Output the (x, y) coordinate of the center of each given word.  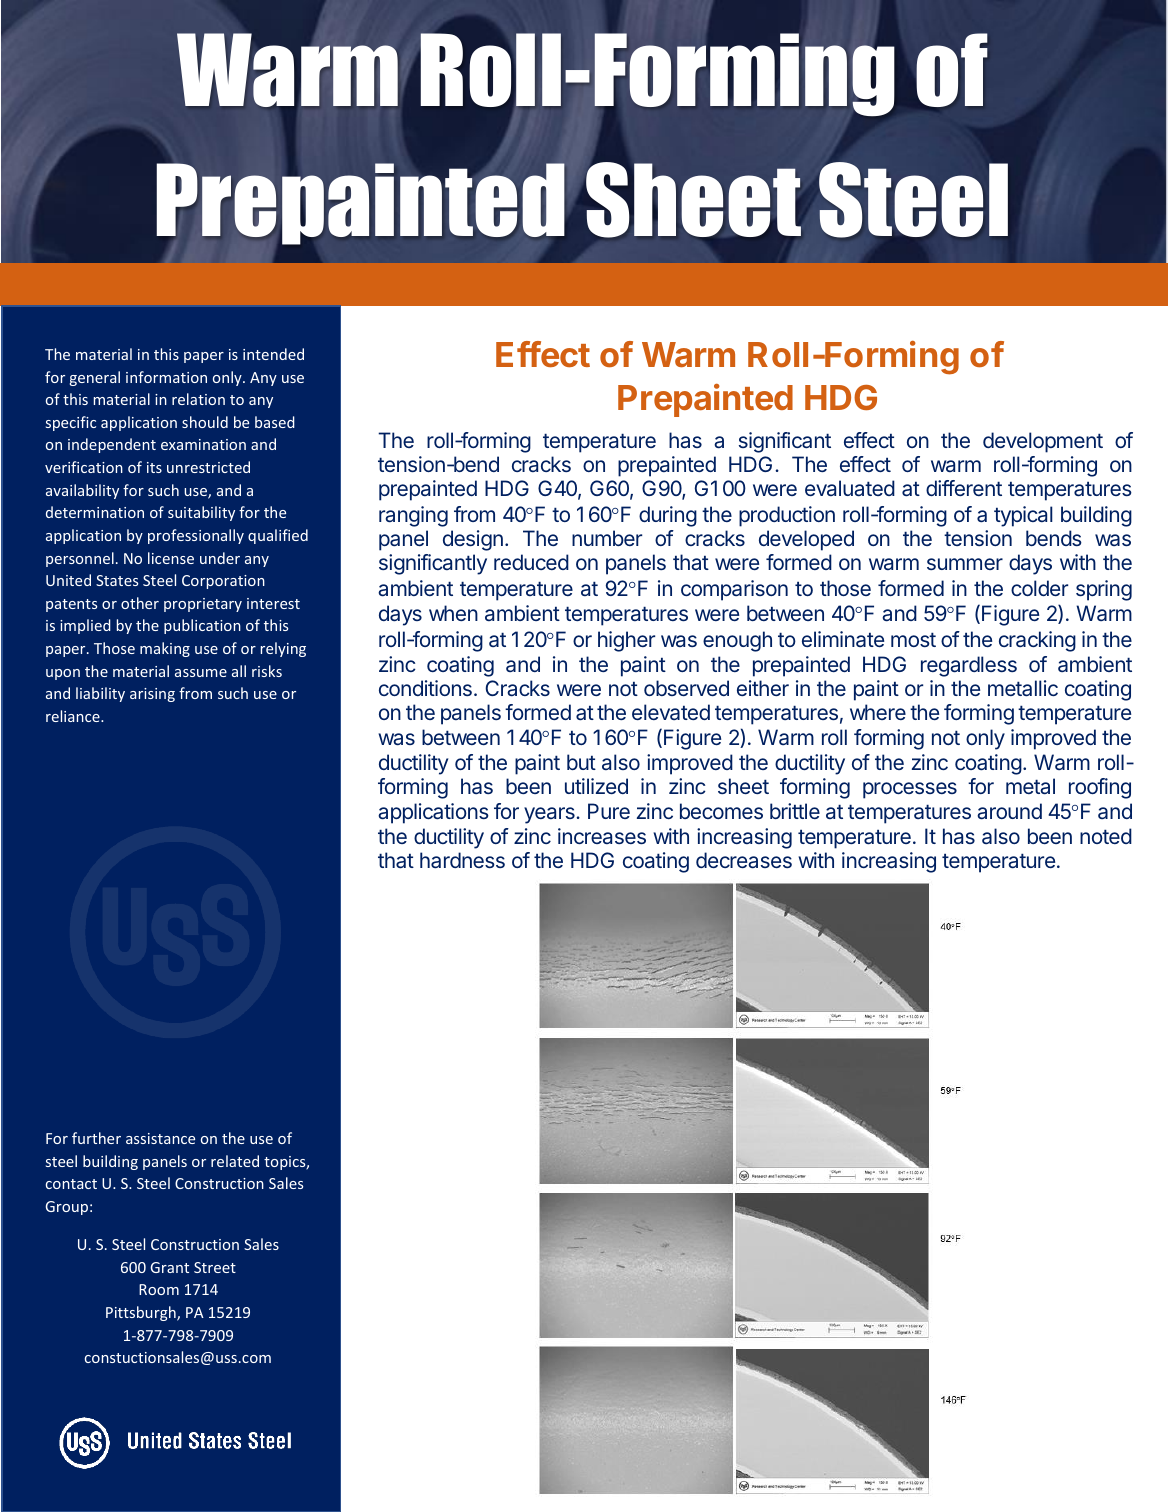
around (1009, 811)
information (166, 377)
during (668, 516)
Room (159, 1289)
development (1043, 442)
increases (602, 836)
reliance (74, 716)
